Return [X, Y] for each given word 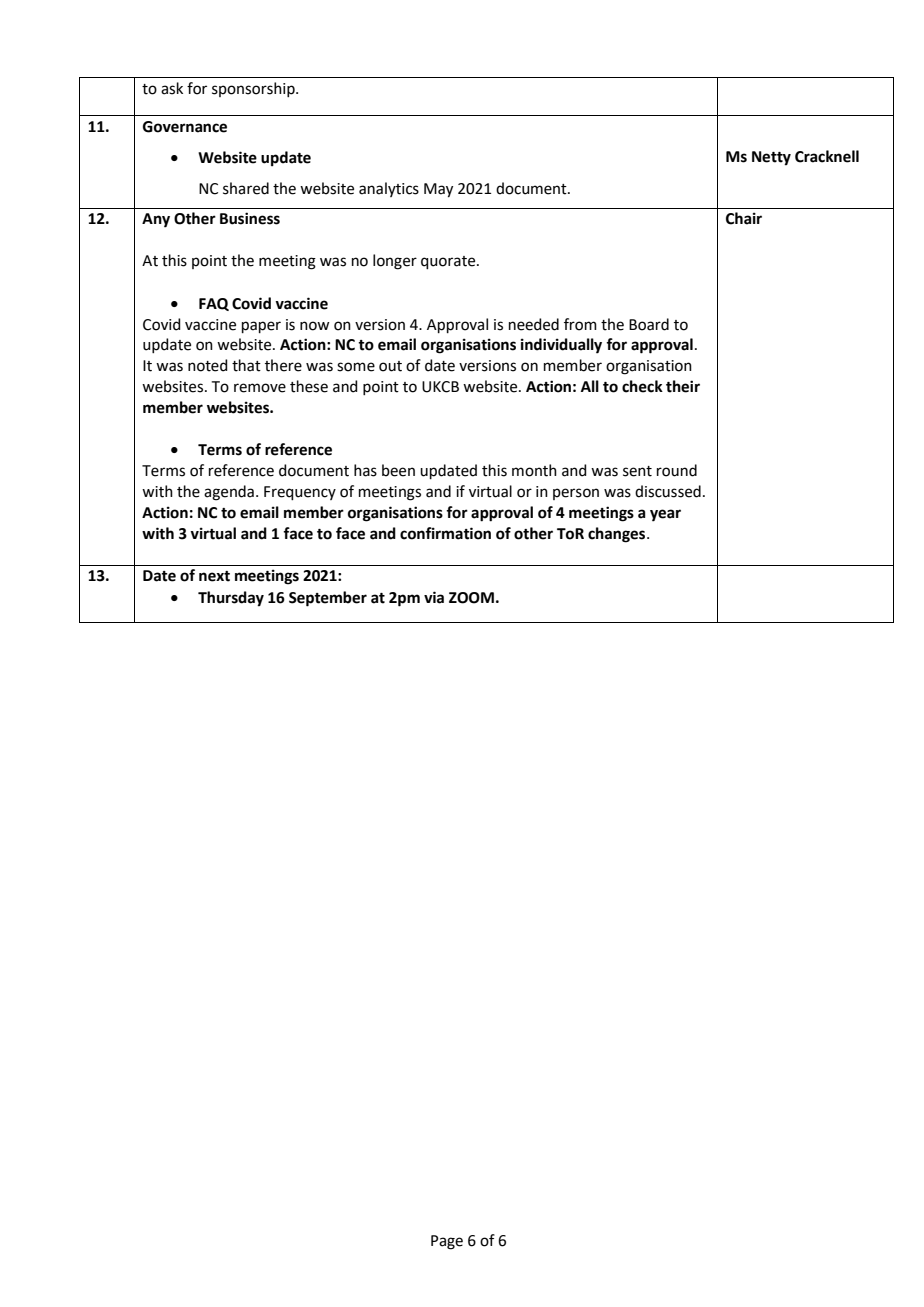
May [438, 190]
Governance [185, 127]
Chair [744, 218]
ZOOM [471, 598]
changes [618, 535]
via [434, 597]
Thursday [231, 599]
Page [447, 1242]
